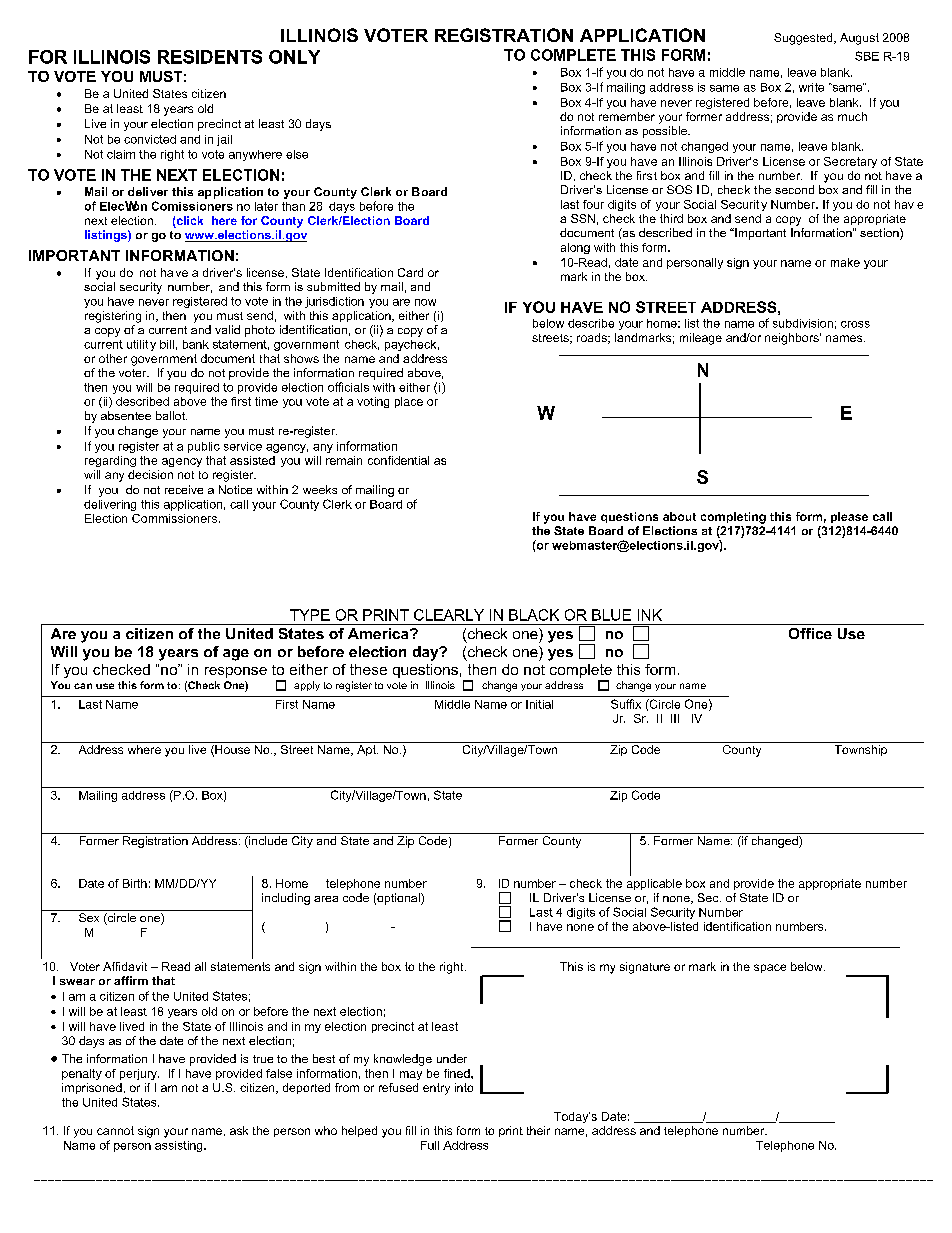 Image resolution: width=952 pixels, height=1233 pixels. Describe the element at coordinates (180, 1146) in the screenshot. I see `assisting` at that location.
